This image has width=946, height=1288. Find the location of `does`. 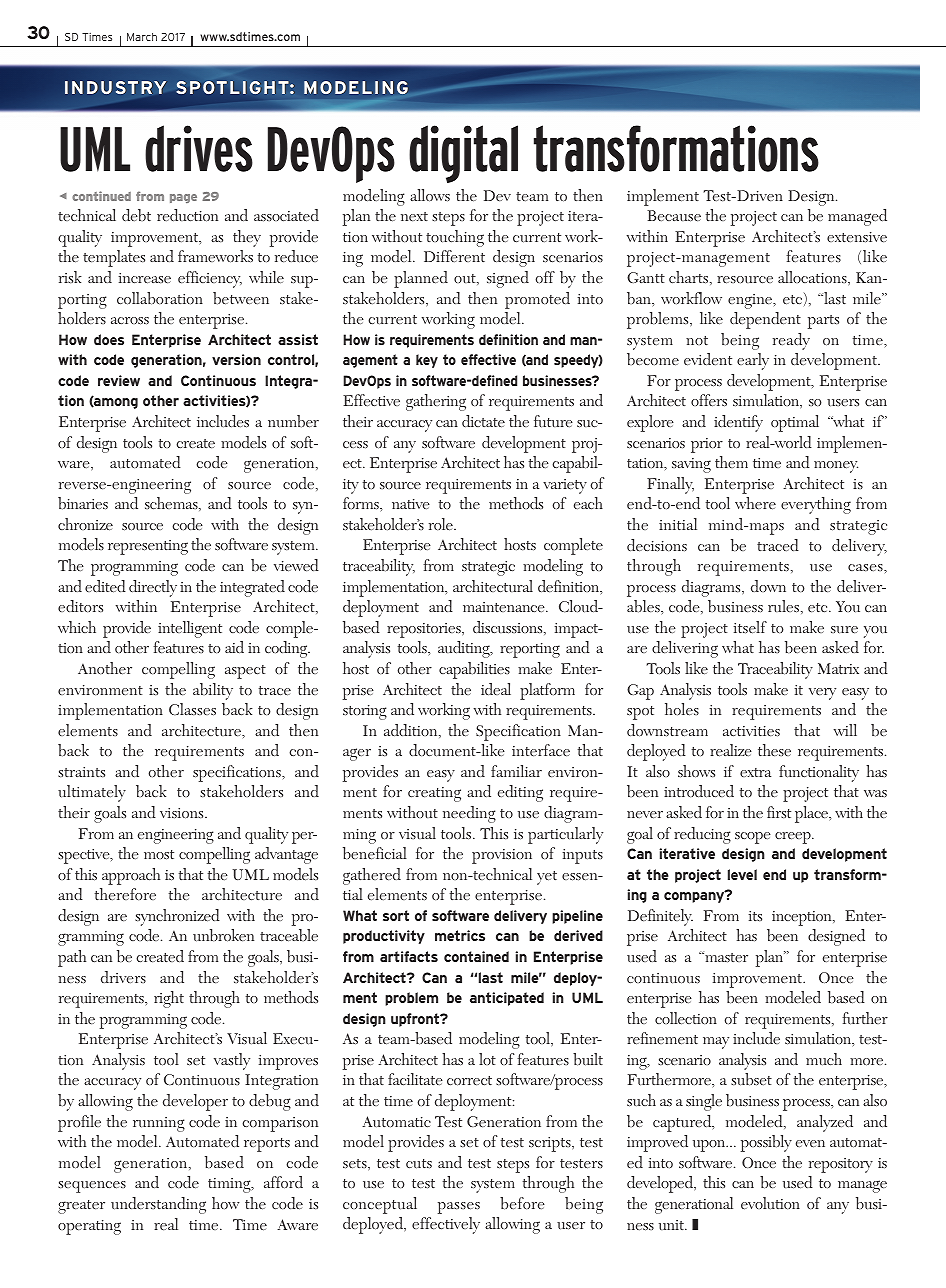

does is located at coordinates (109, 339).
